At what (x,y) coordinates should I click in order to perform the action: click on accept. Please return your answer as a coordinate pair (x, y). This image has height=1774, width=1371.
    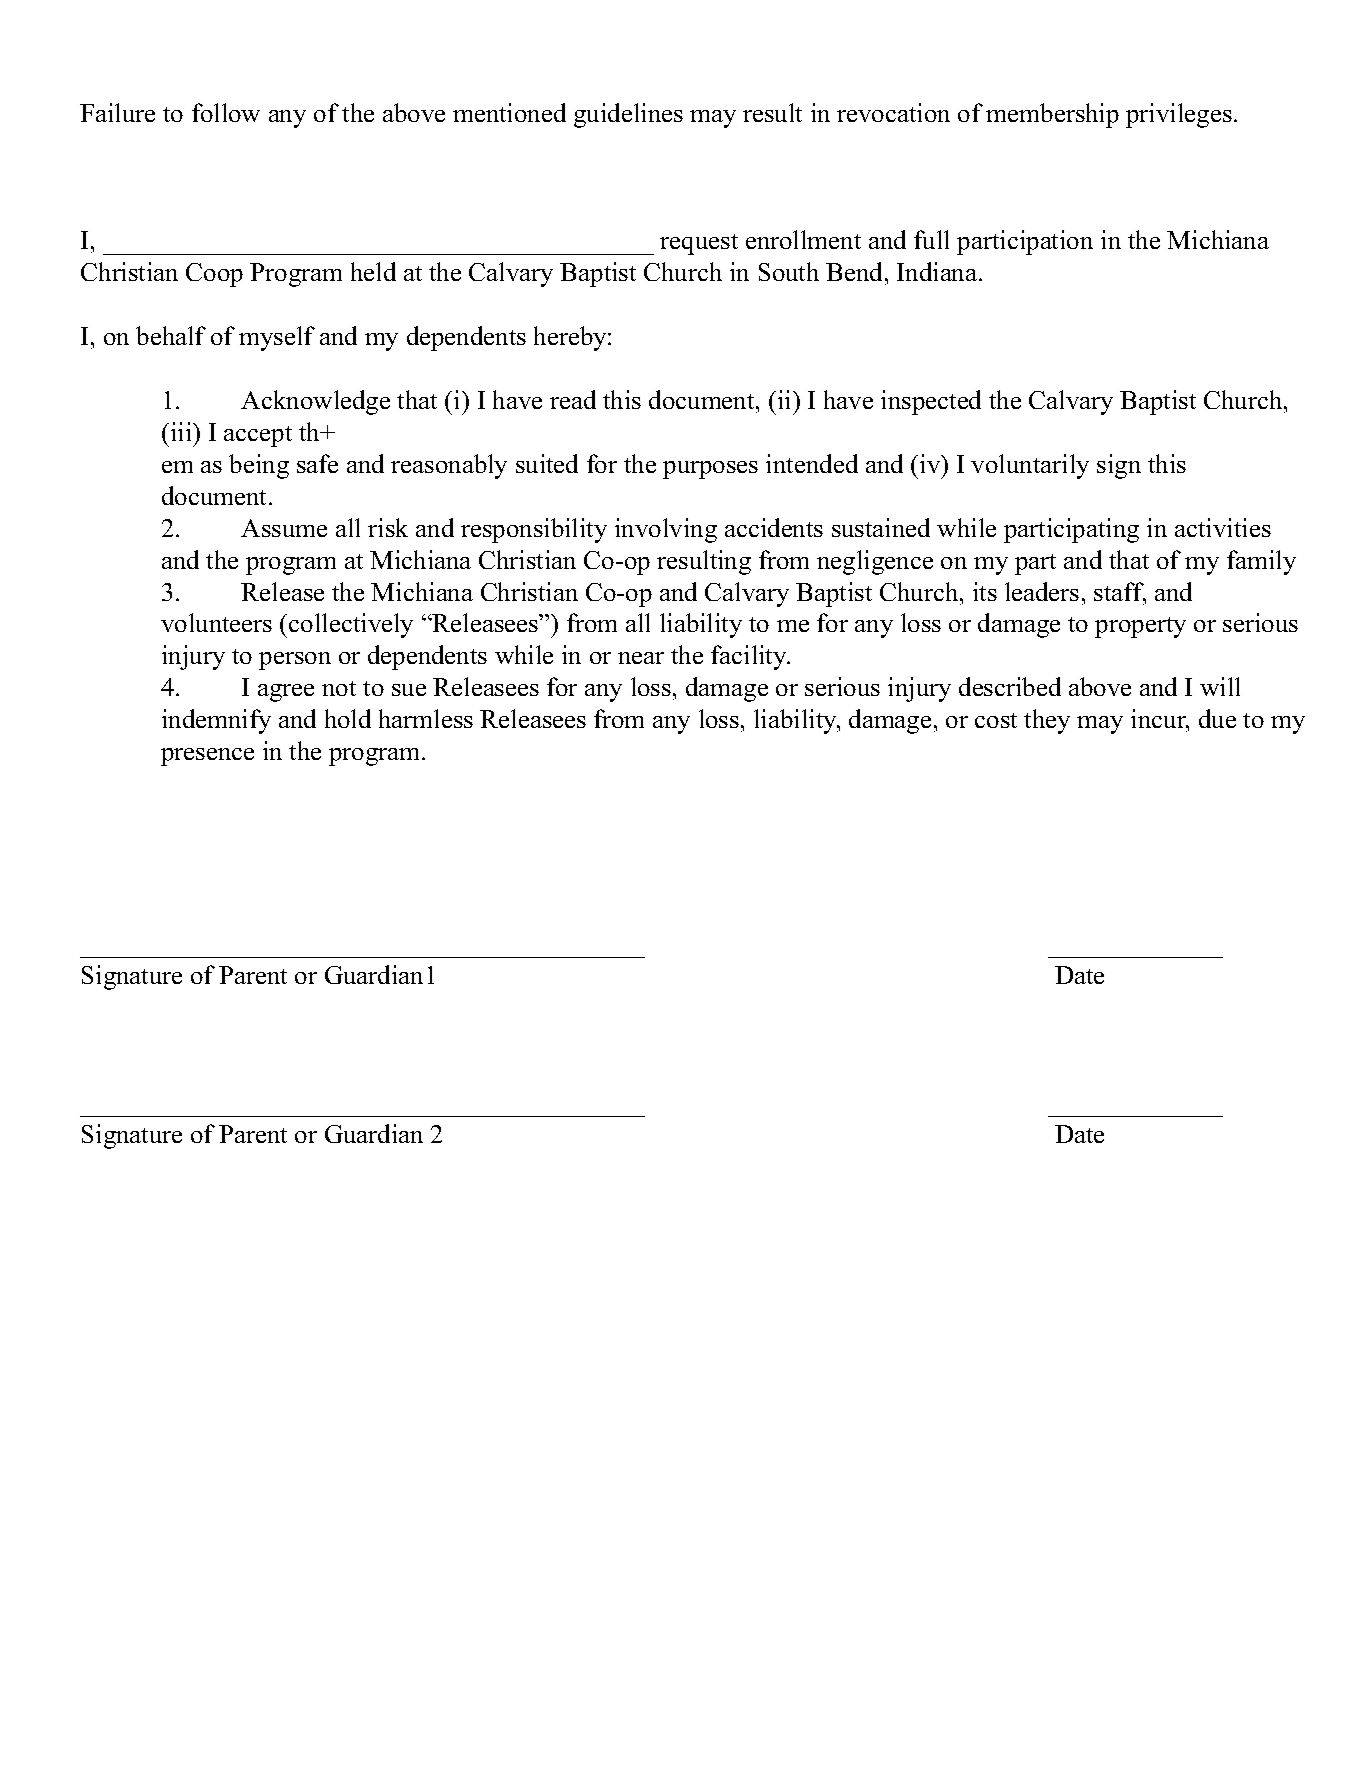
    Looking at the image, I should click on (258, 436).
